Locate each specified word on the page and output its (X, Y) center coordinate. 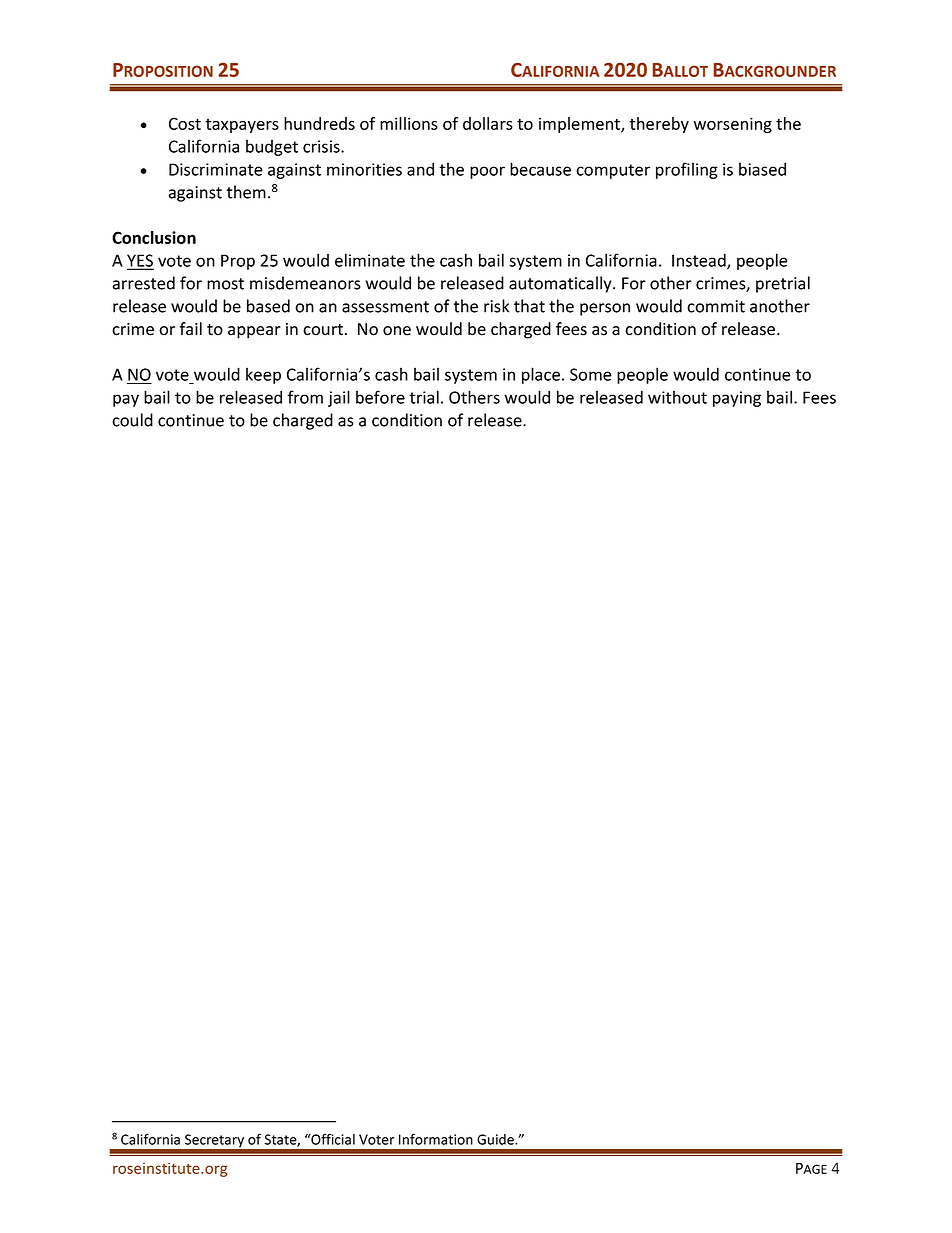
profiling (687, 170)
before (380, 397)
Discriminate (216, 169)
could (132, 420)
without (677, 397)
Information (436, 1139)
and (420, 169)
